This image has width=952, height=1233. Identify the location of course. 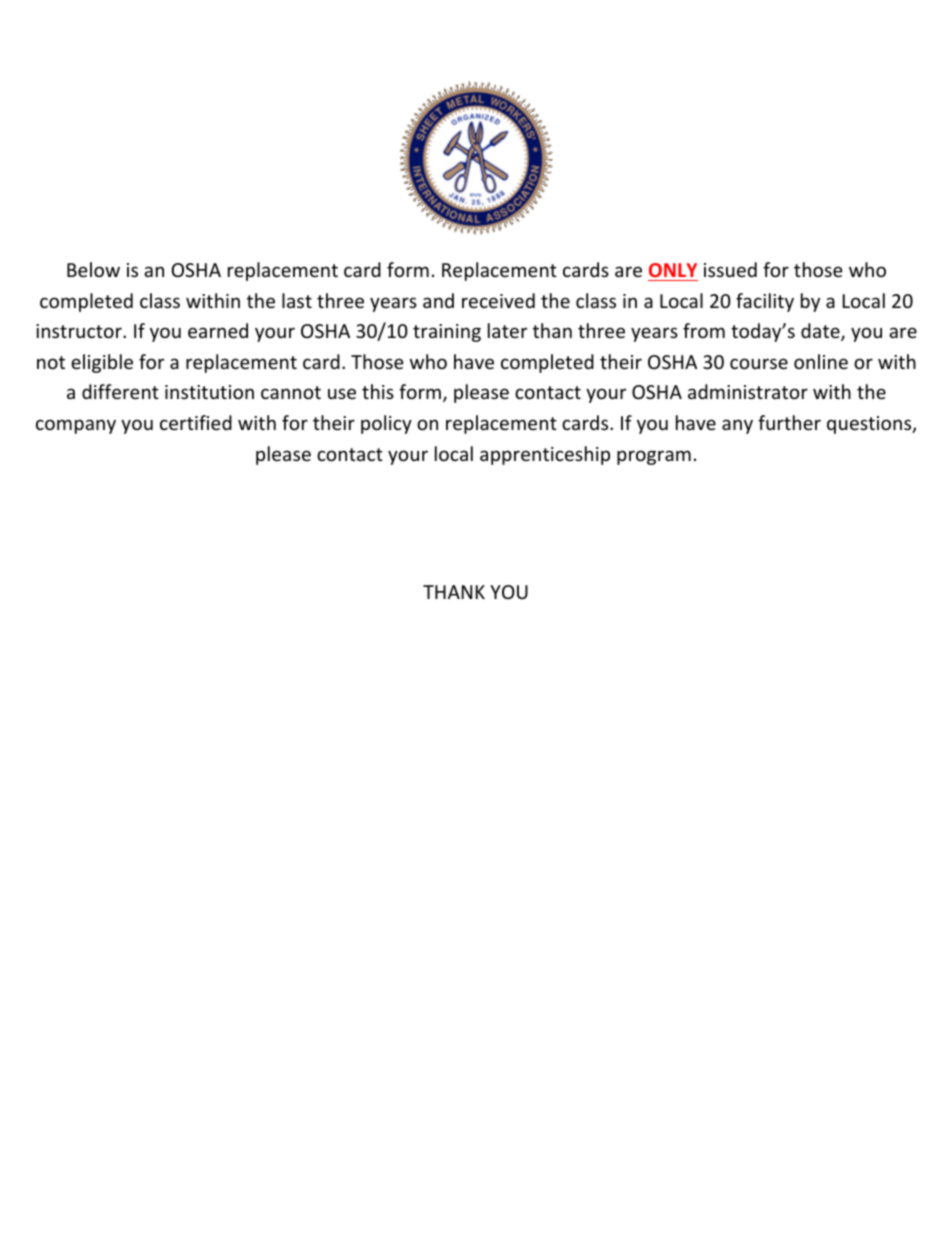
(759, 363).
